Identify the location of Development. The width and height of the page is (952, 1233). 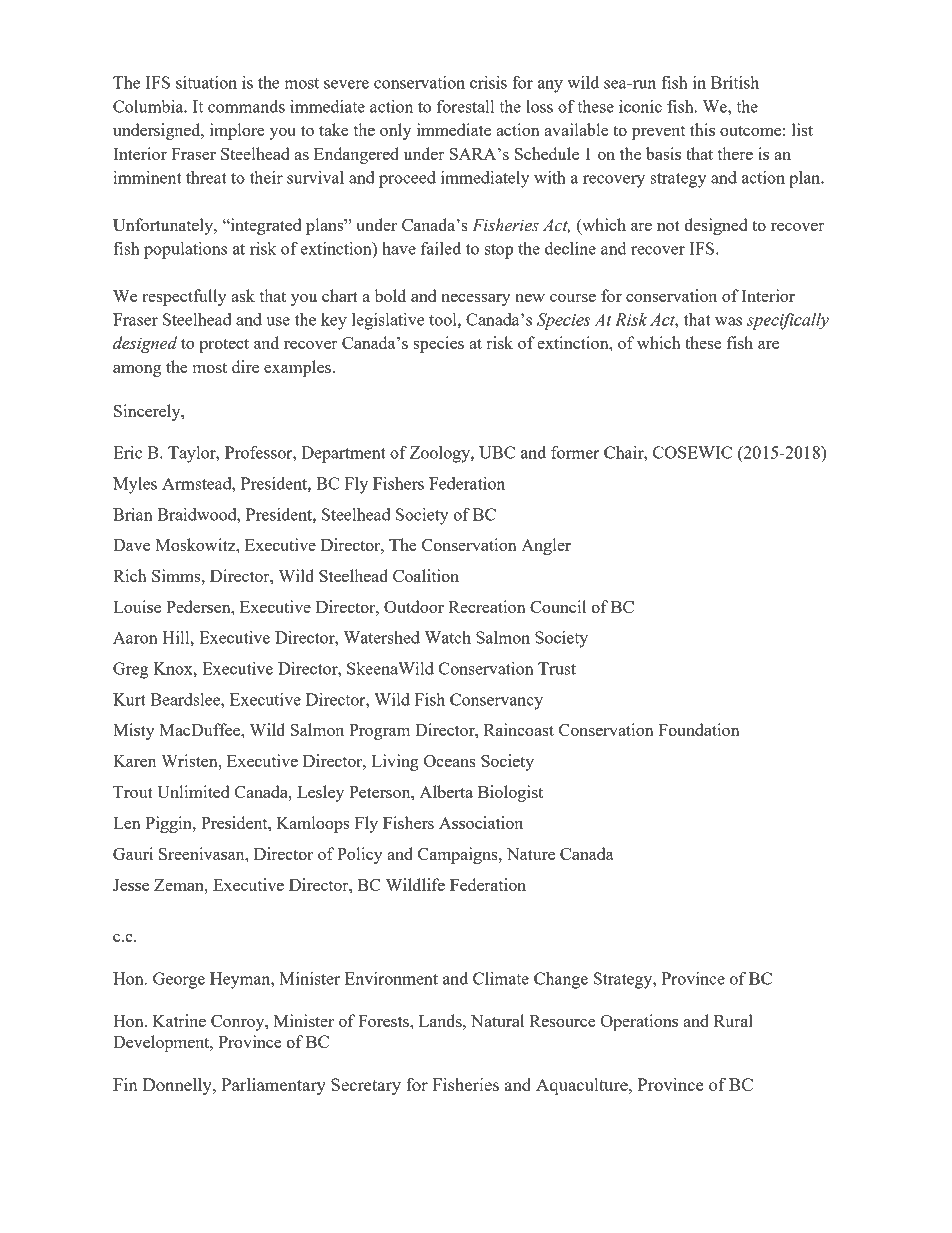
(162, 1043).
